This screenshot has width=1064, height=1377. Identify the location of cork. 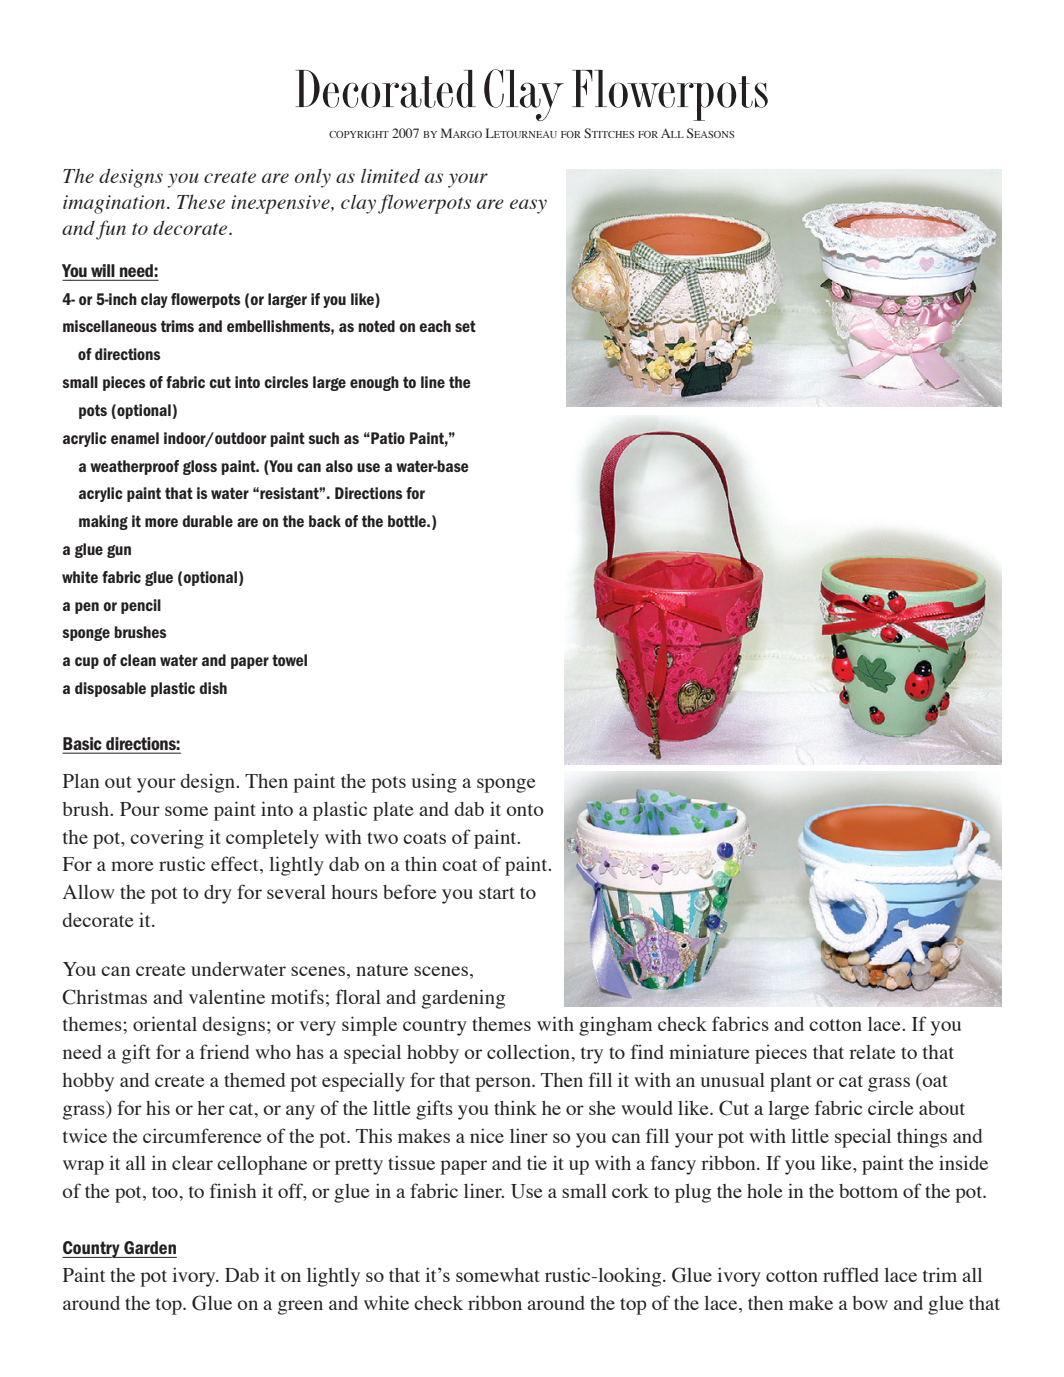
(630, 1191).
